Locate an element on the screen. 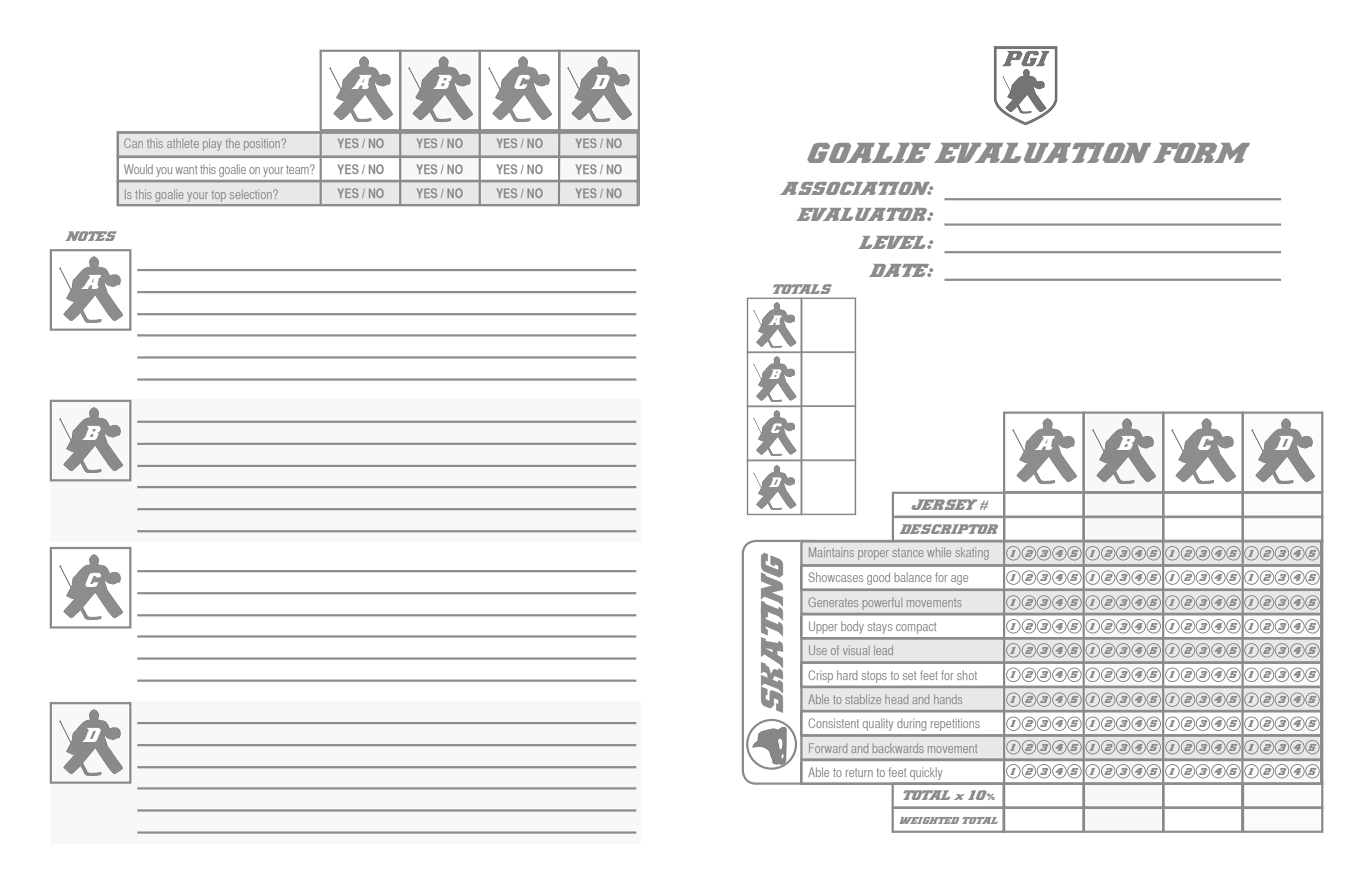 The image size is (1372, 894). Forward is located at coordinates (828, 748).
